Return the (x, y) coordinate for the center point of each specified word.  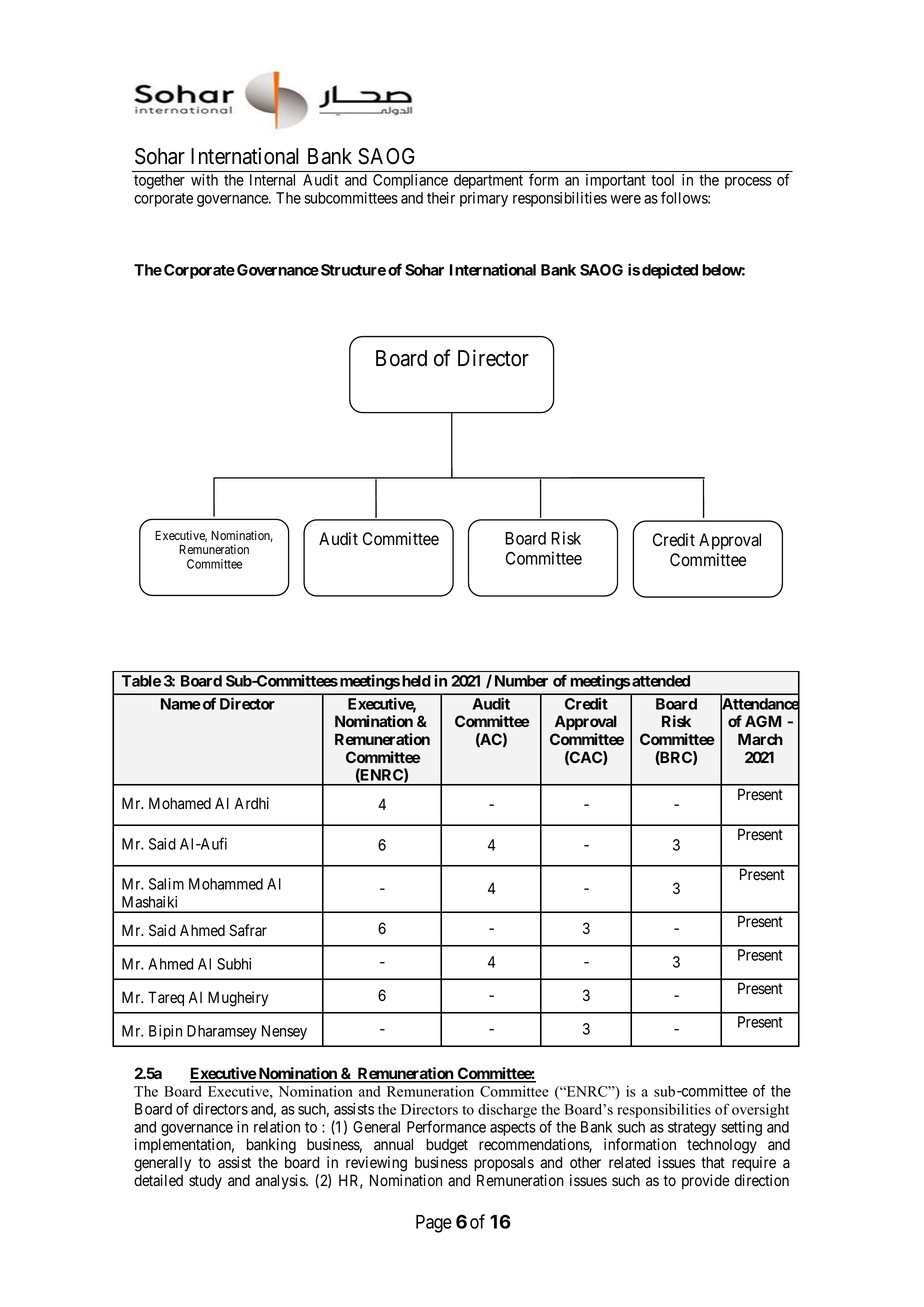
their (441, 198)
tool (662, 180)
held (416, 681)
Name (181, 704)
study (205, 1182)
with (204, 180)
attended (660, 681)
